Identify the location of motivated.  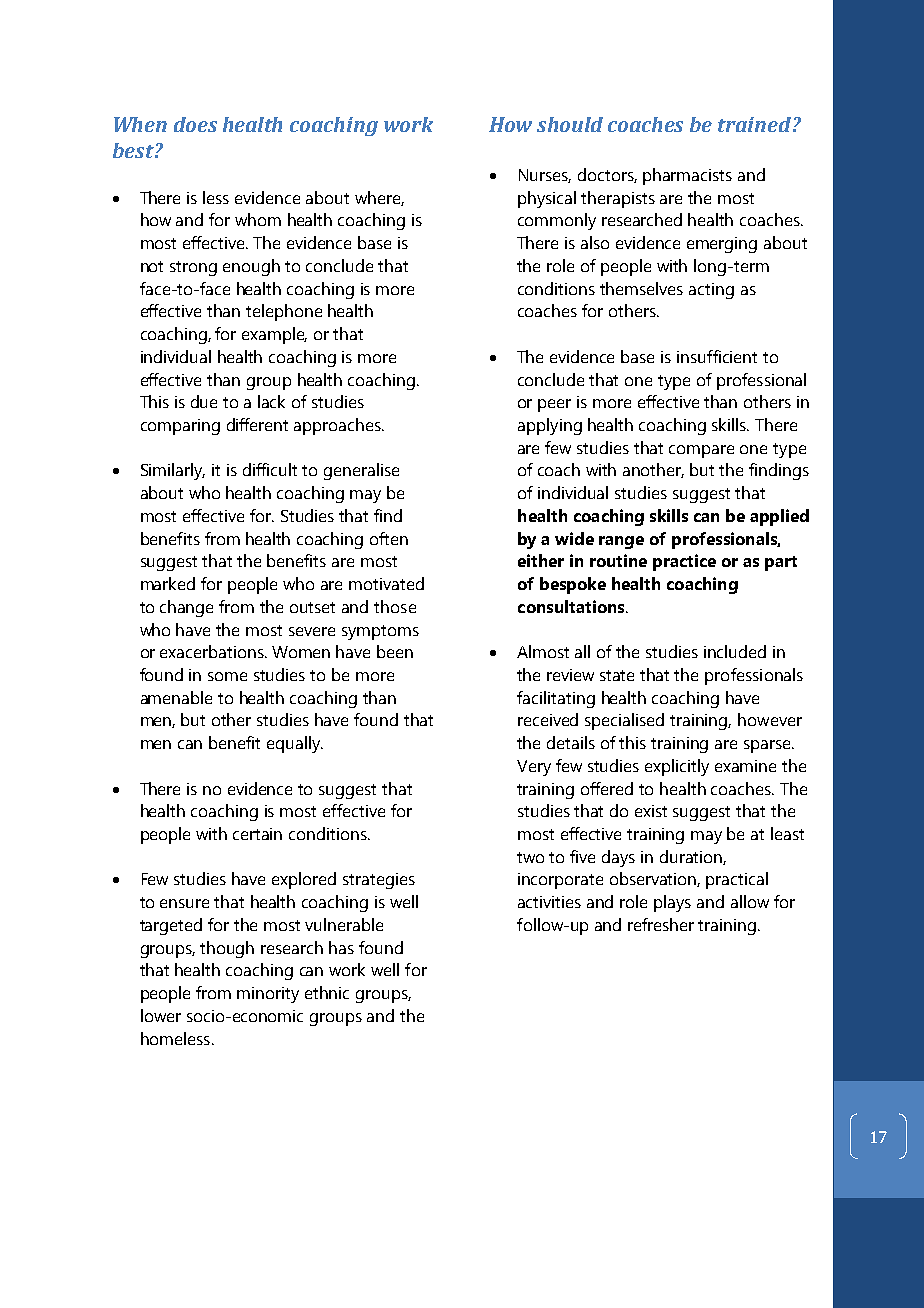
(386, 583).
